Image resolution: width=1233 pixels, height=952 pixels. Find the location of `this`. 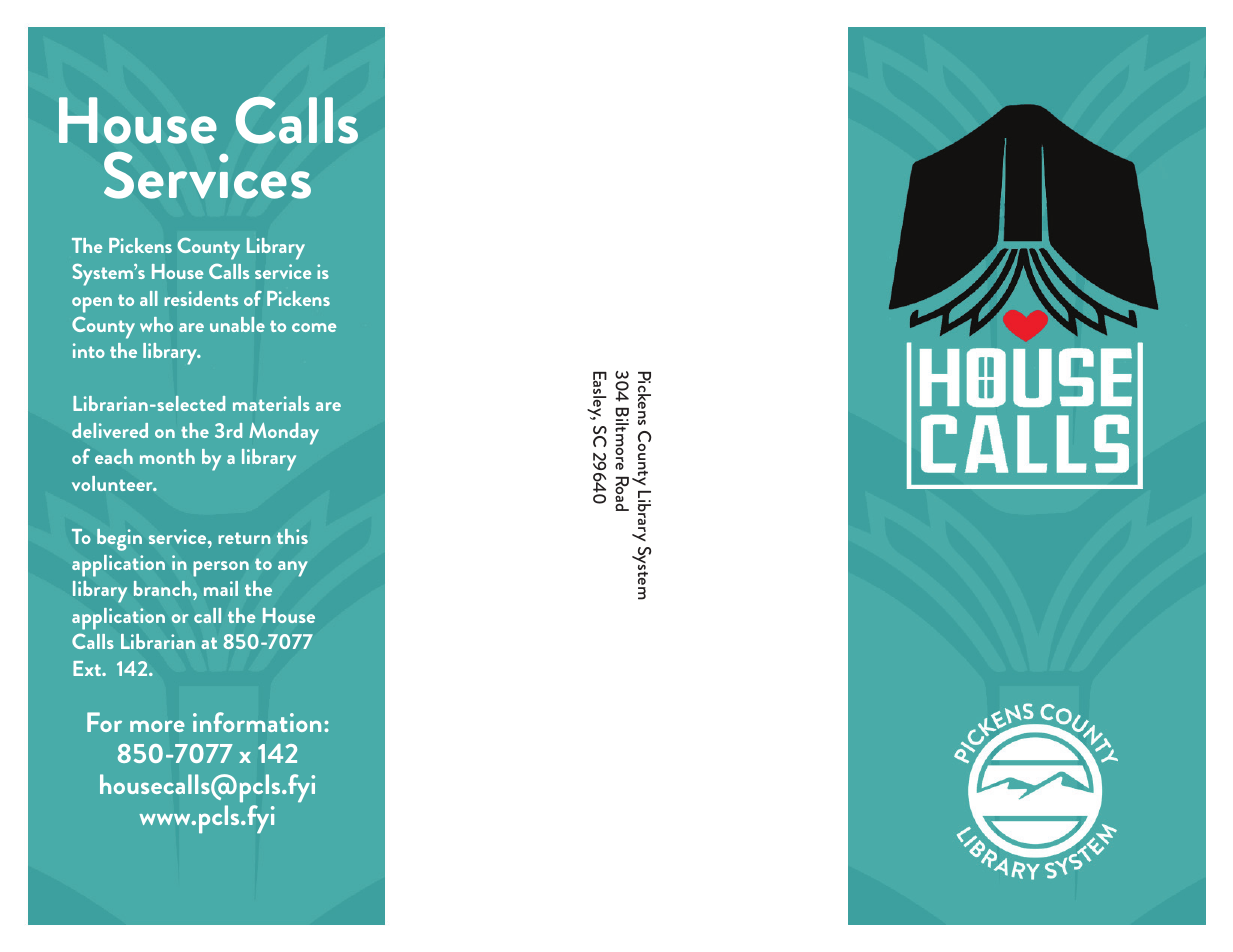

this is located at coordinates (292, 536).
